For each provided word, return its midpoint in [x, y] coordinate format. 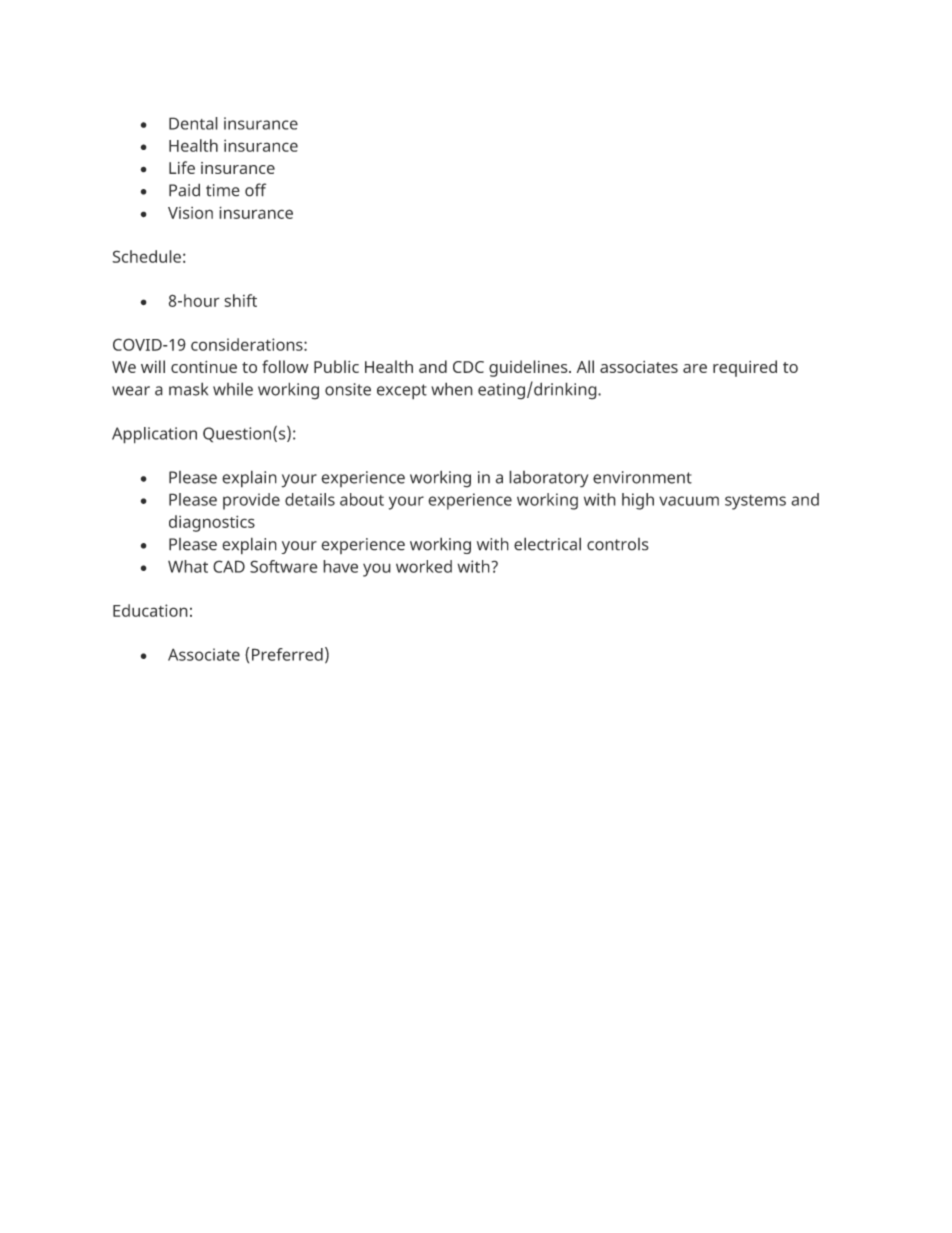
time [223, 190]
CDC [468, 367]
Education [150, 610]
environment [642, 477]
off [255, 190]
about [362, 499]
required [745, 368]
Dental [193, 123]
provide [251, 501]
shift [240, 300]
